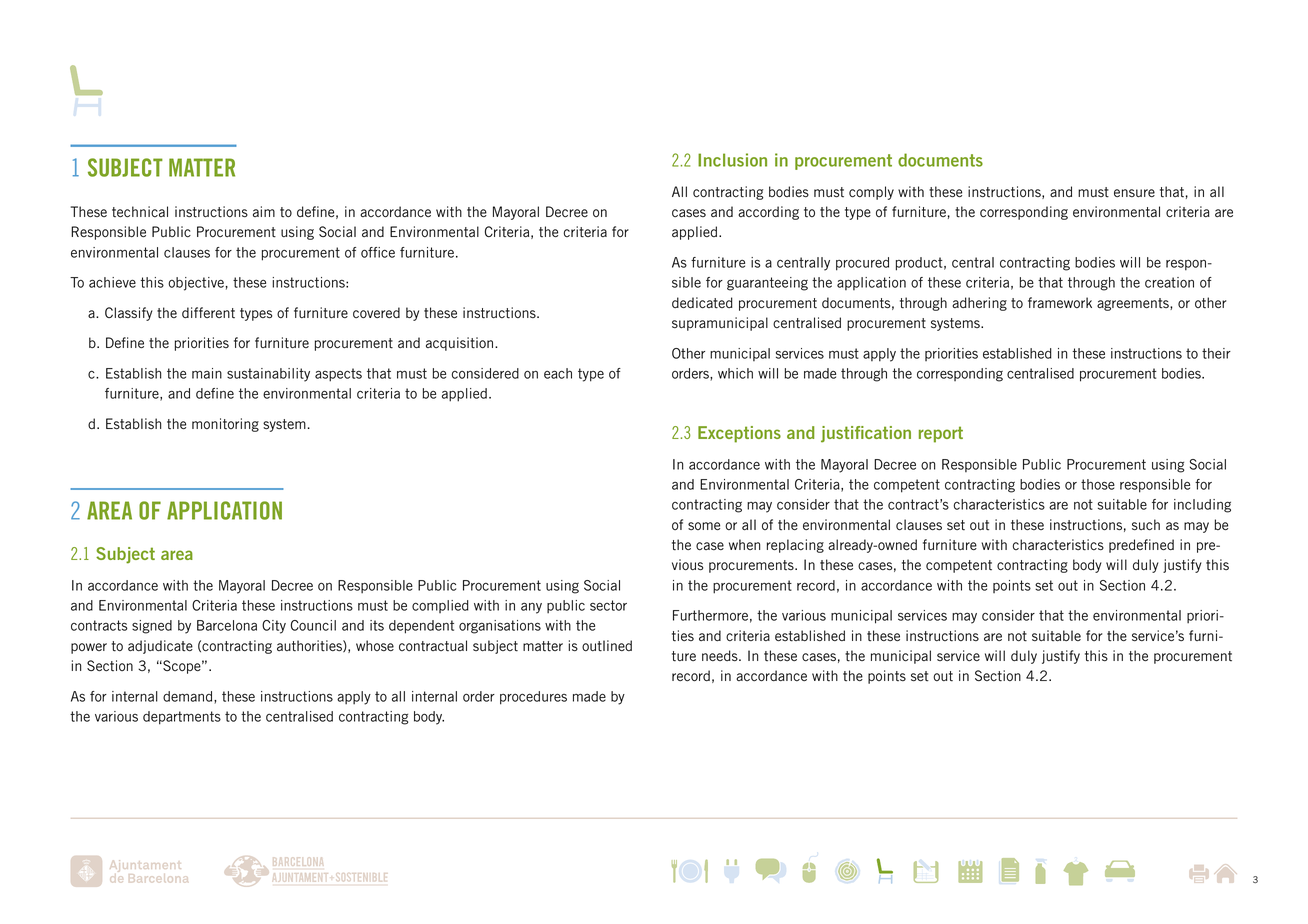  I want to click on ensure, so click(1134, 193).
